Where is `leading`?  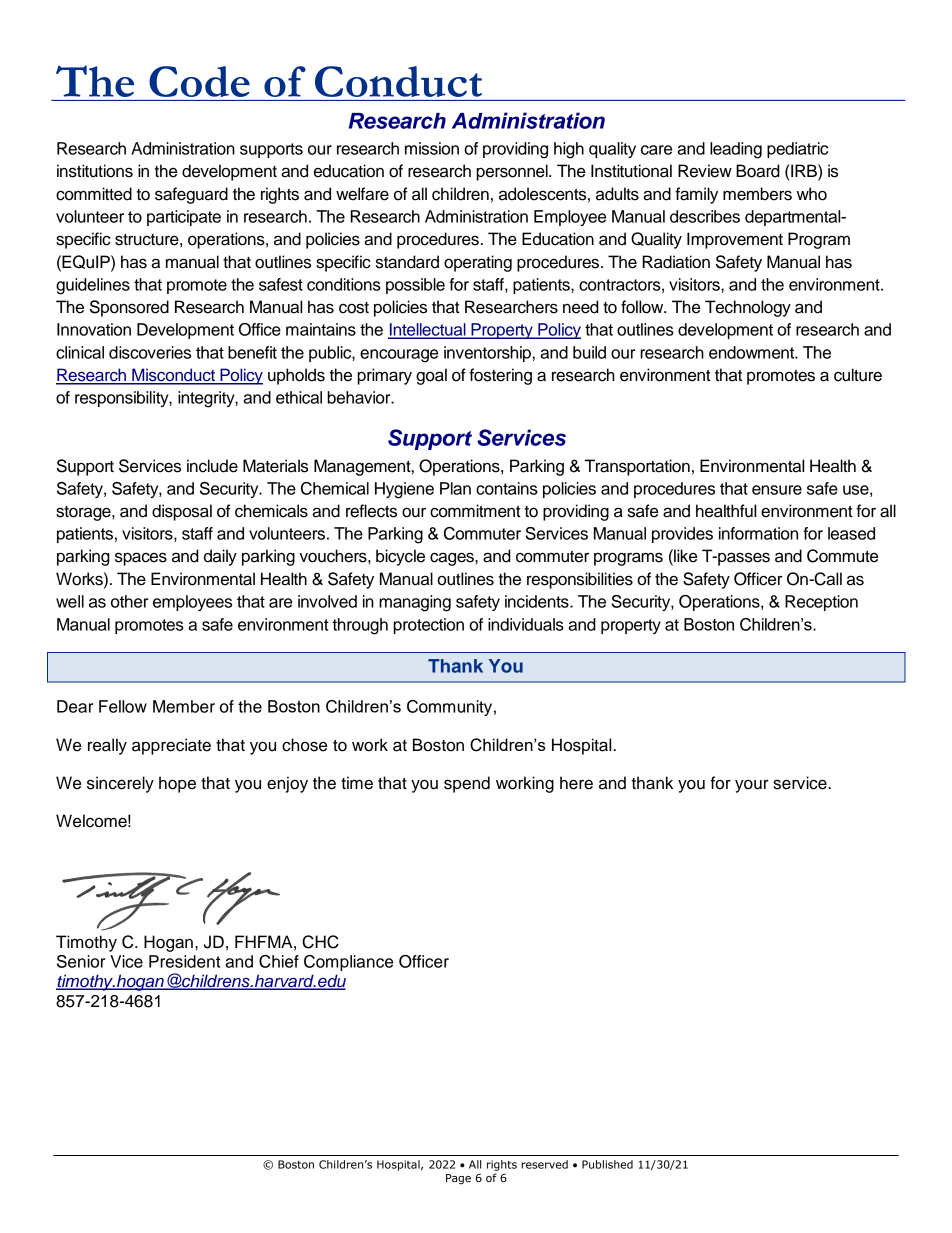
leading is located at coordinates (736, 150).
